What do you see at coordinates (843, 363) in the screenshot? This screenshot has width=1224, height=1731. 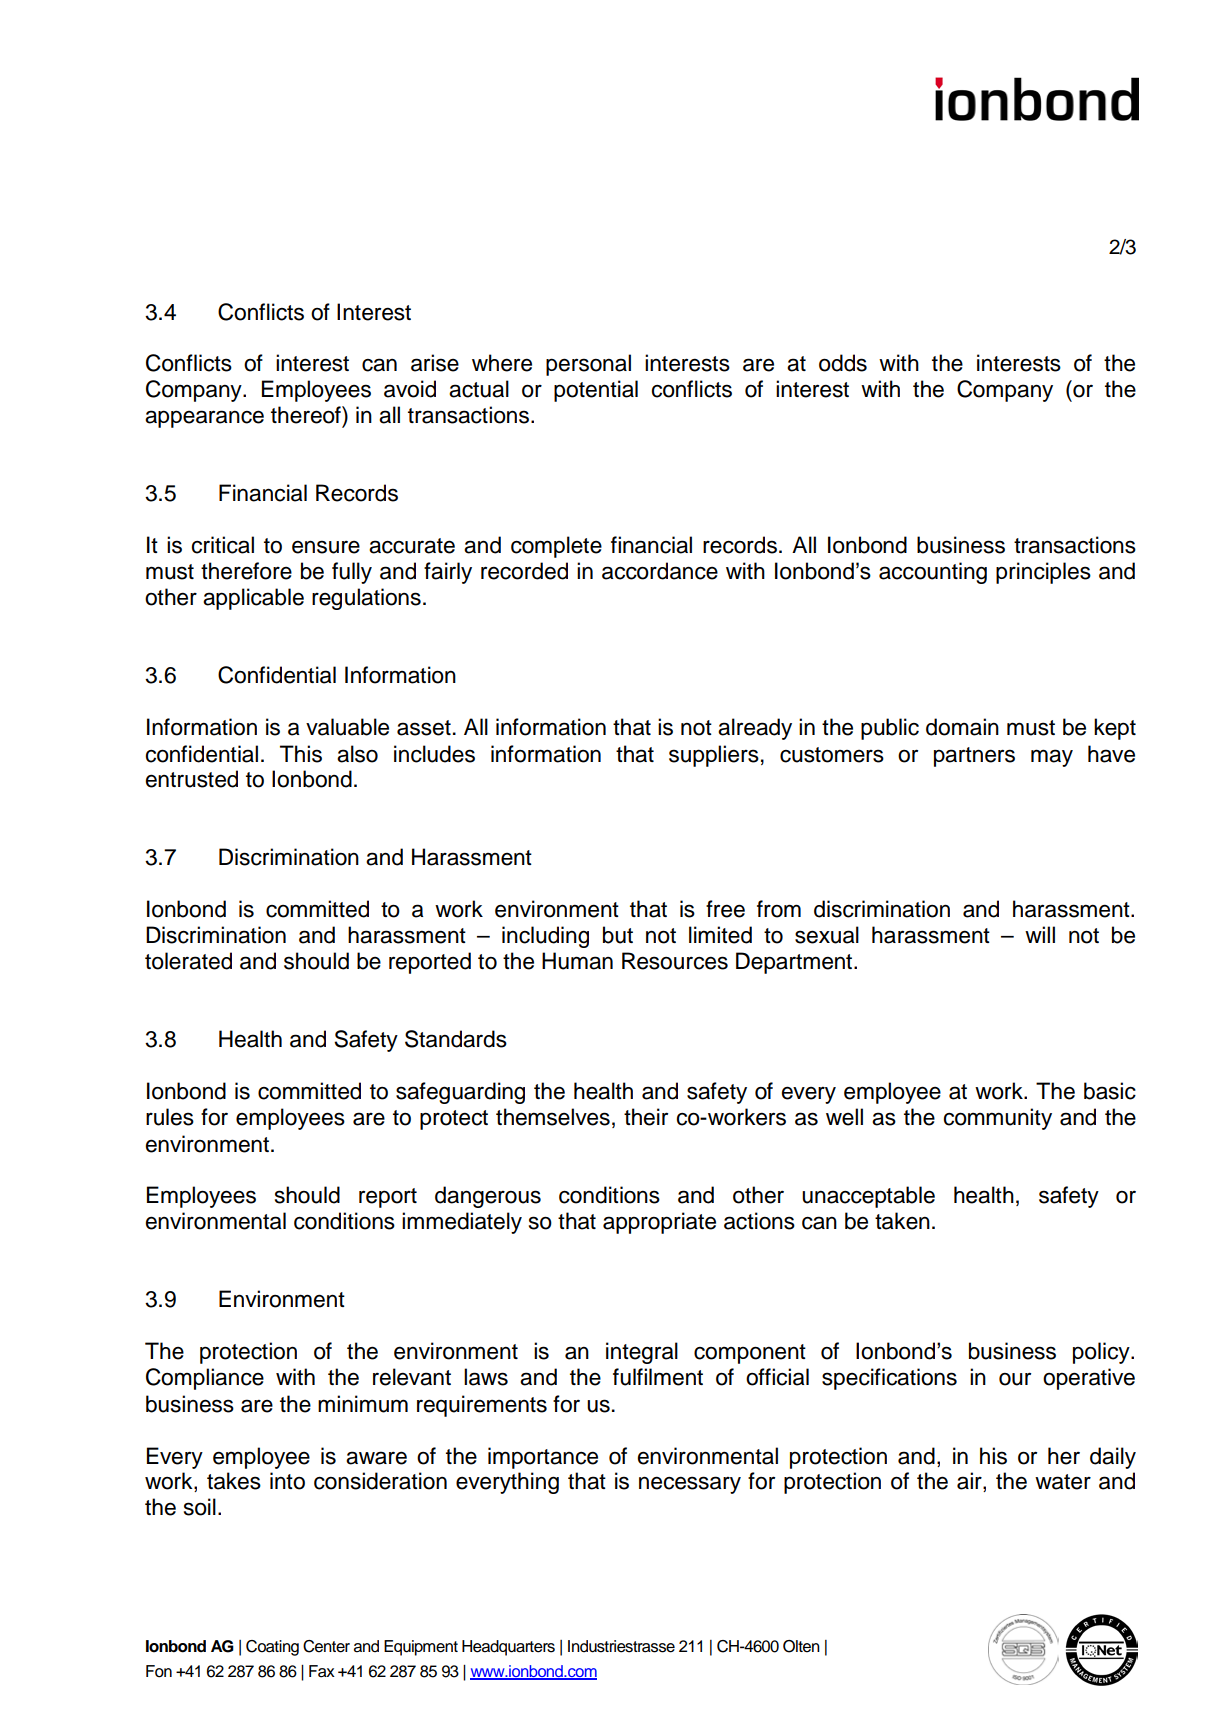 I see `odds` at bounding box center [843, 363].
